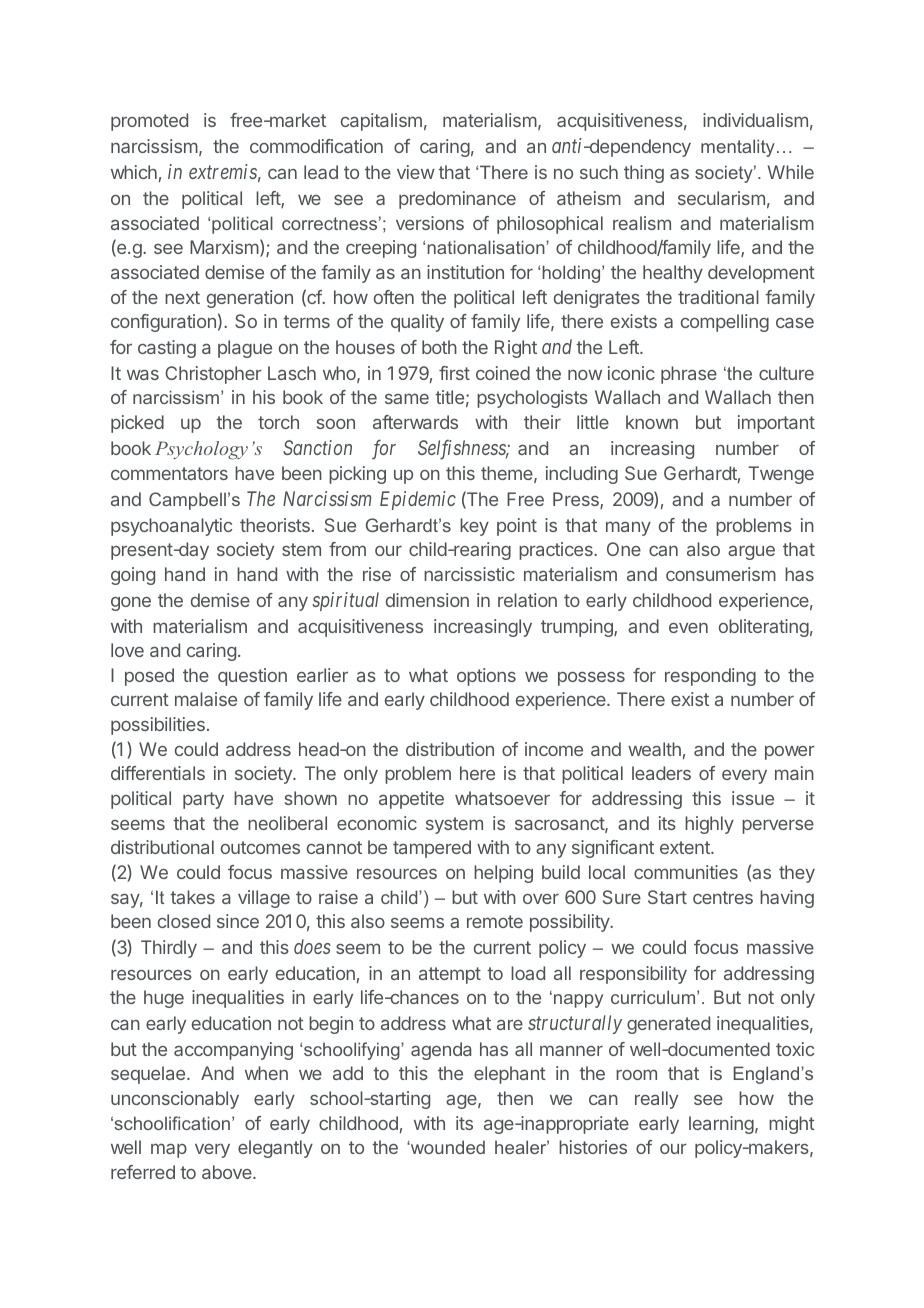 This screenshot has height=1308, width=924. Describe the element at coordinates (738, 148) in the screenshot. I see `mentality` at that location.
